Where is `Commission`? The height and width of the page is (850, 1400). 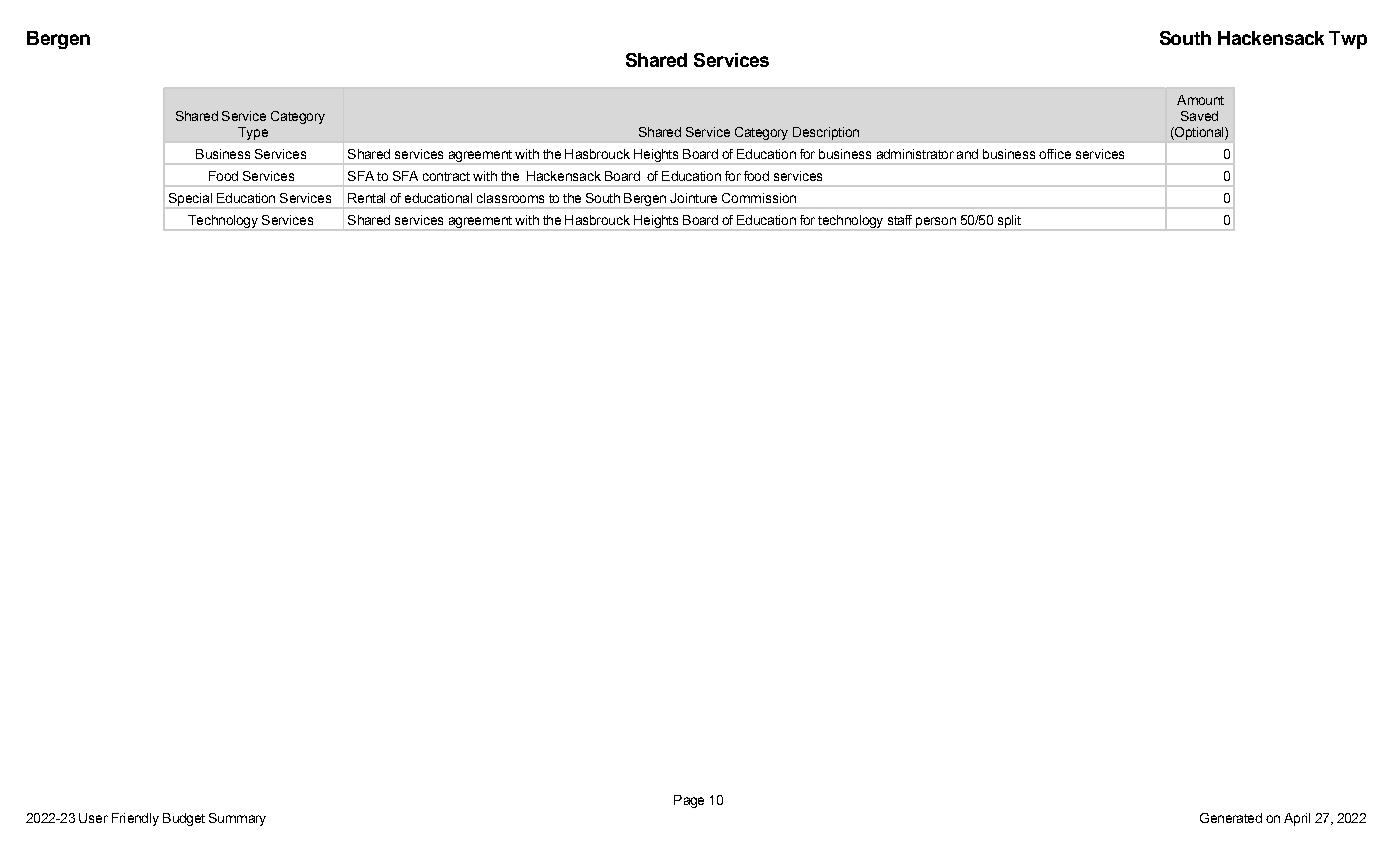 Commission is located at coordinates (759, 198).
